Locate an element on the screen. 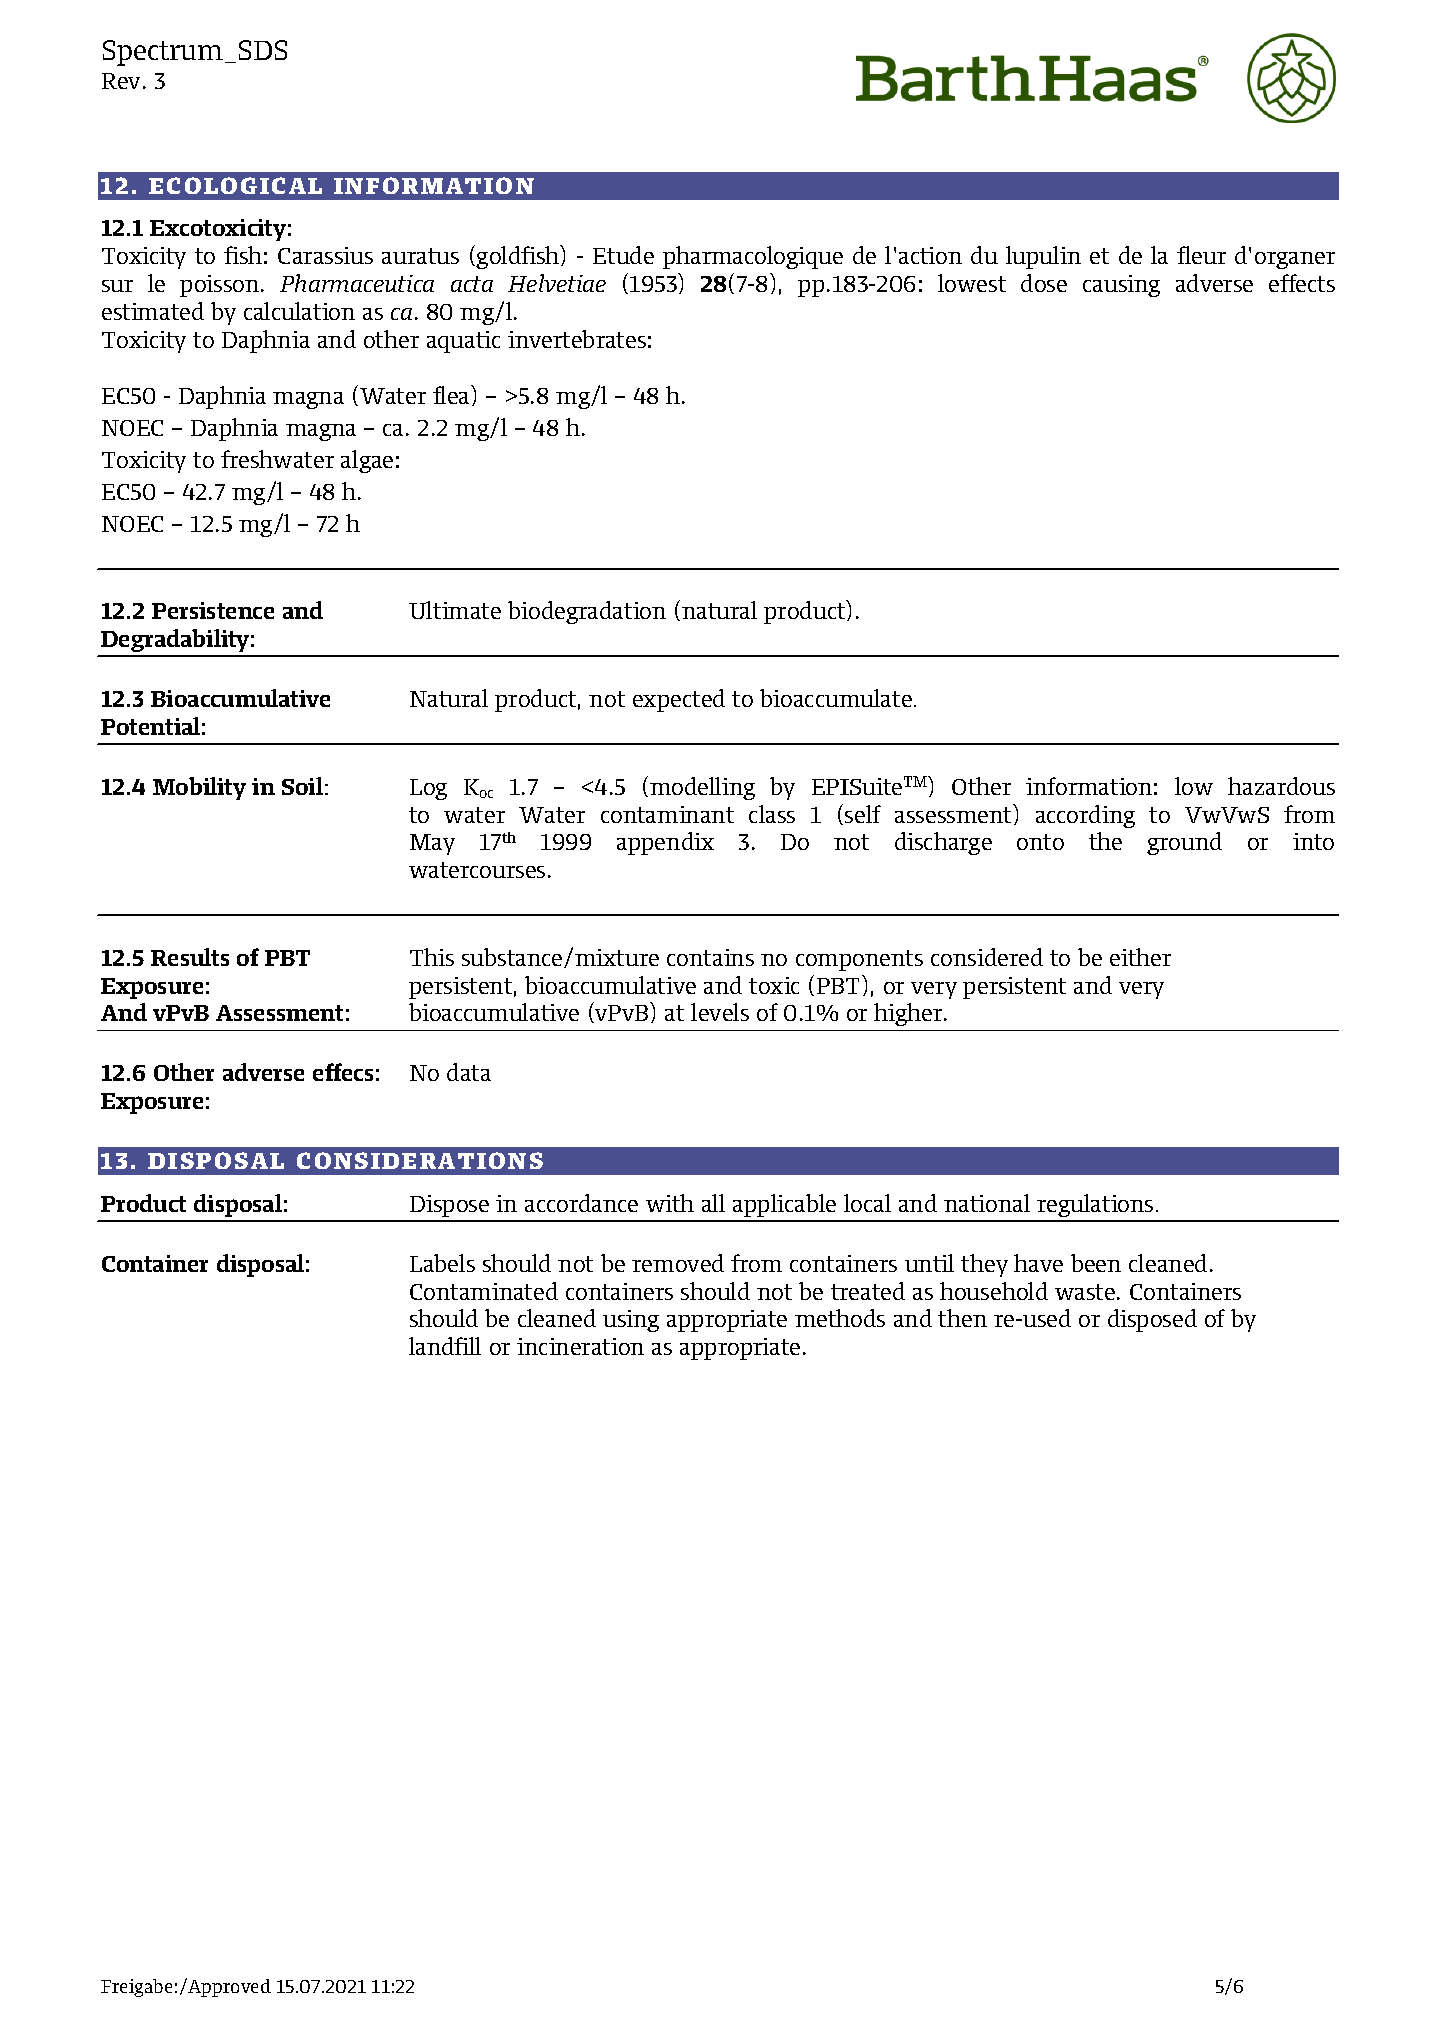  landfill is located at coordinates (445, 1346).
